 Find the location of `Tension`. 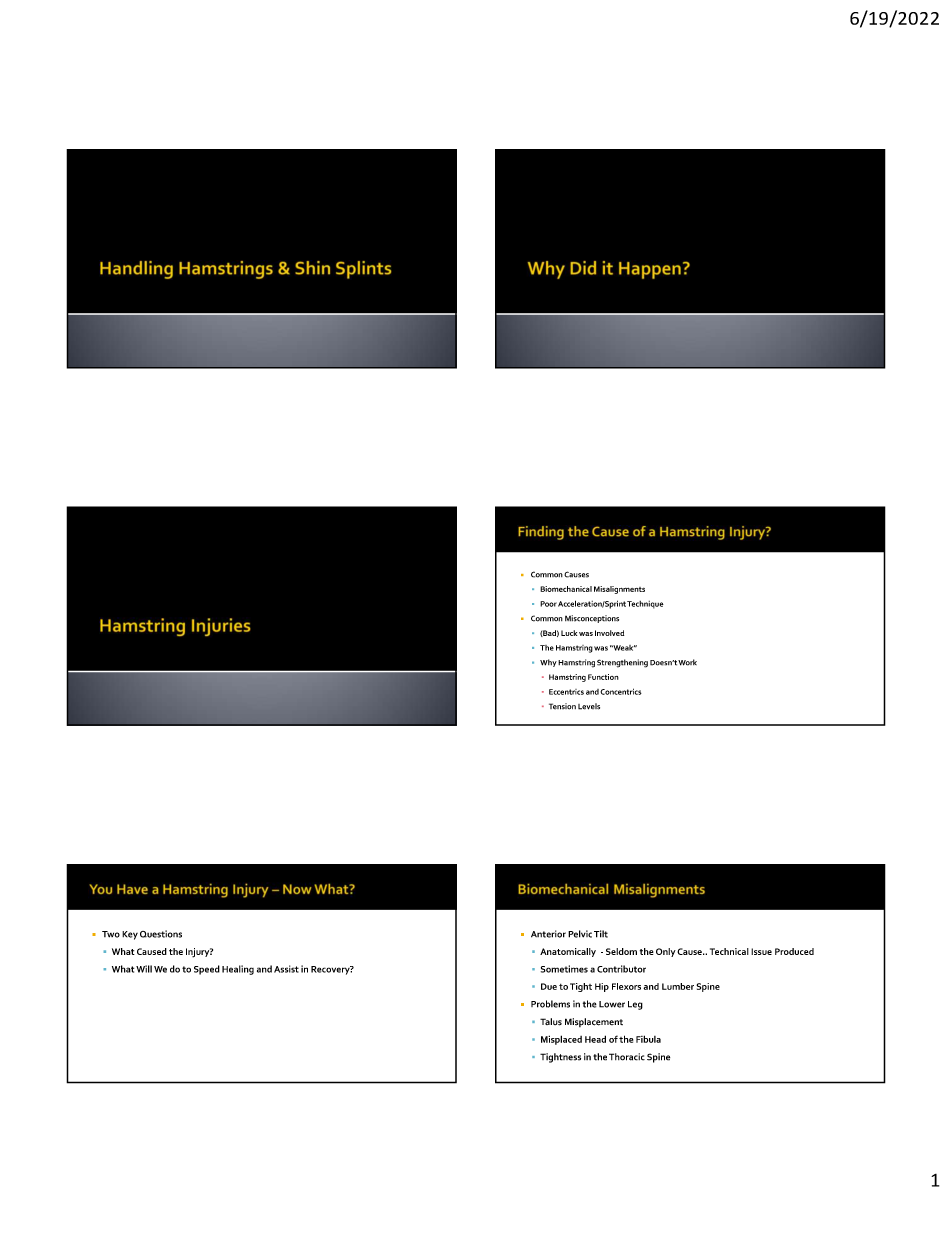

Tension is located at coordinates (562, 706).
